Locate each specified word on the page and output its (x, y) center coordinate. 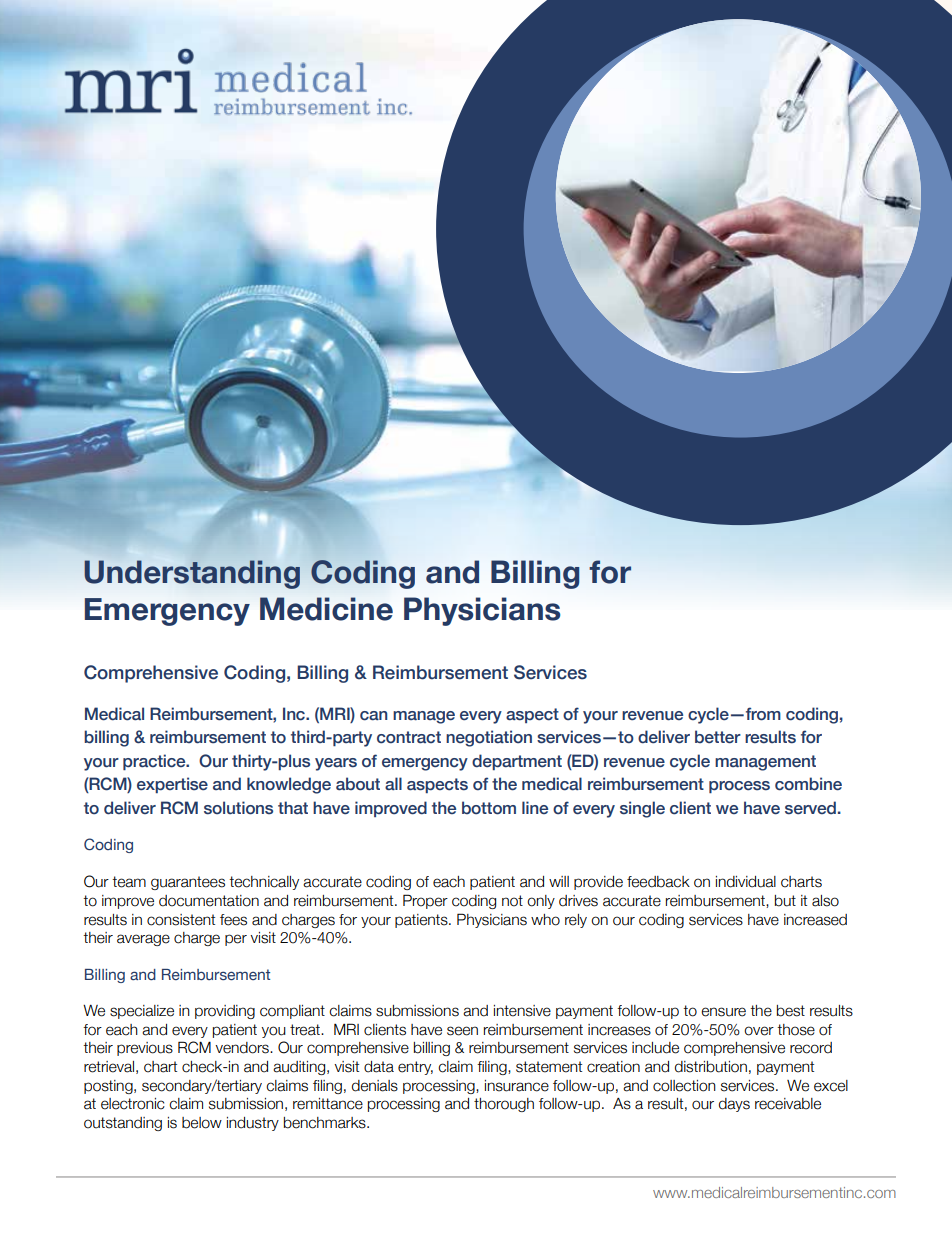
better (718, 737)
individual (746, 882)
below (202, 1123)
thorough (504, 1105)
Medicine (326, 609)
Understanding (192, 574)
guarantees (188, 883)
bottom (489, 808)
